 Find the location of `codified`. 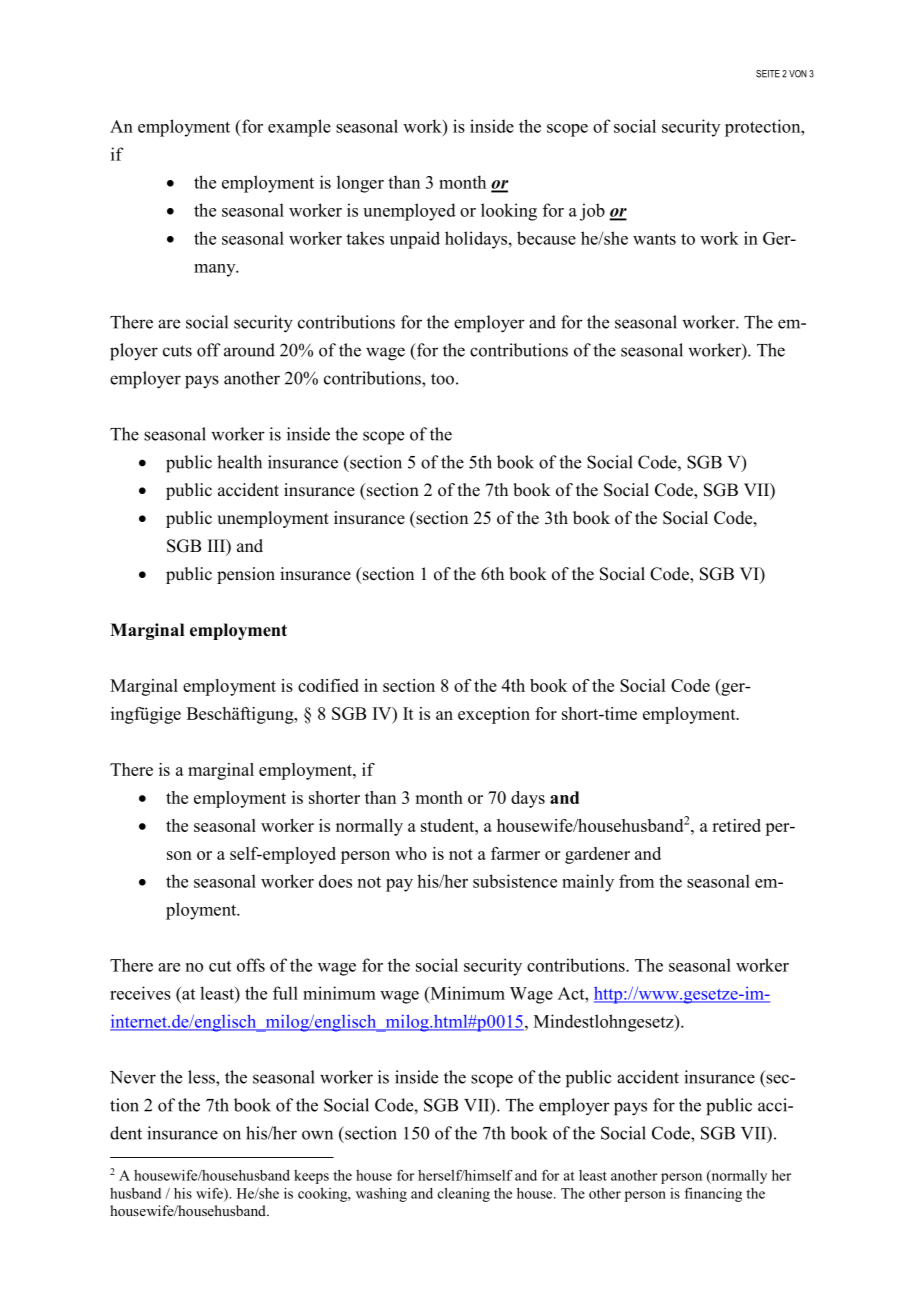

codified is located at coordinates (328, 685).
